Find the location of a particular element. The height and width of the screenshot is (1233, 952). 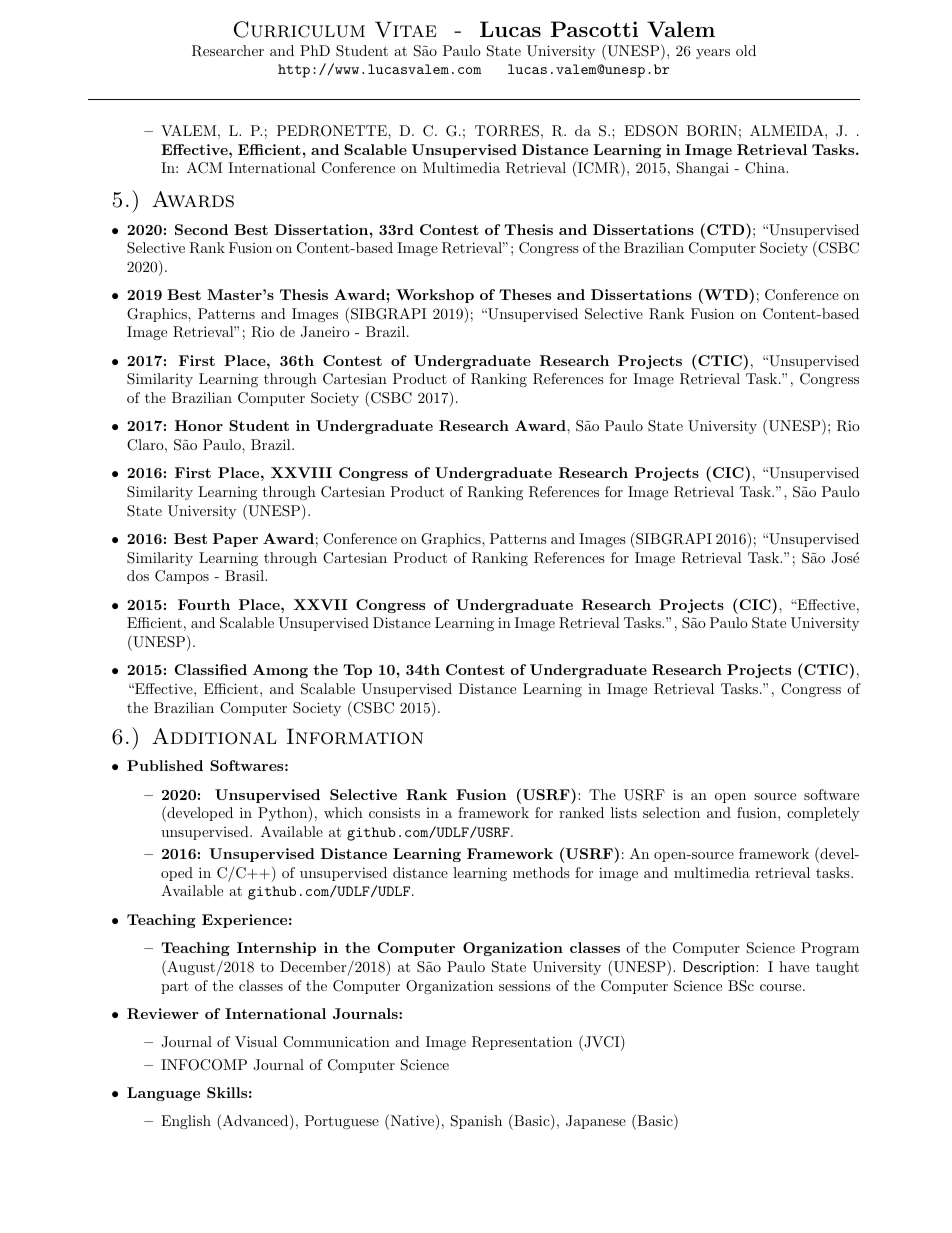

China is located at coordinates (766, 168).
